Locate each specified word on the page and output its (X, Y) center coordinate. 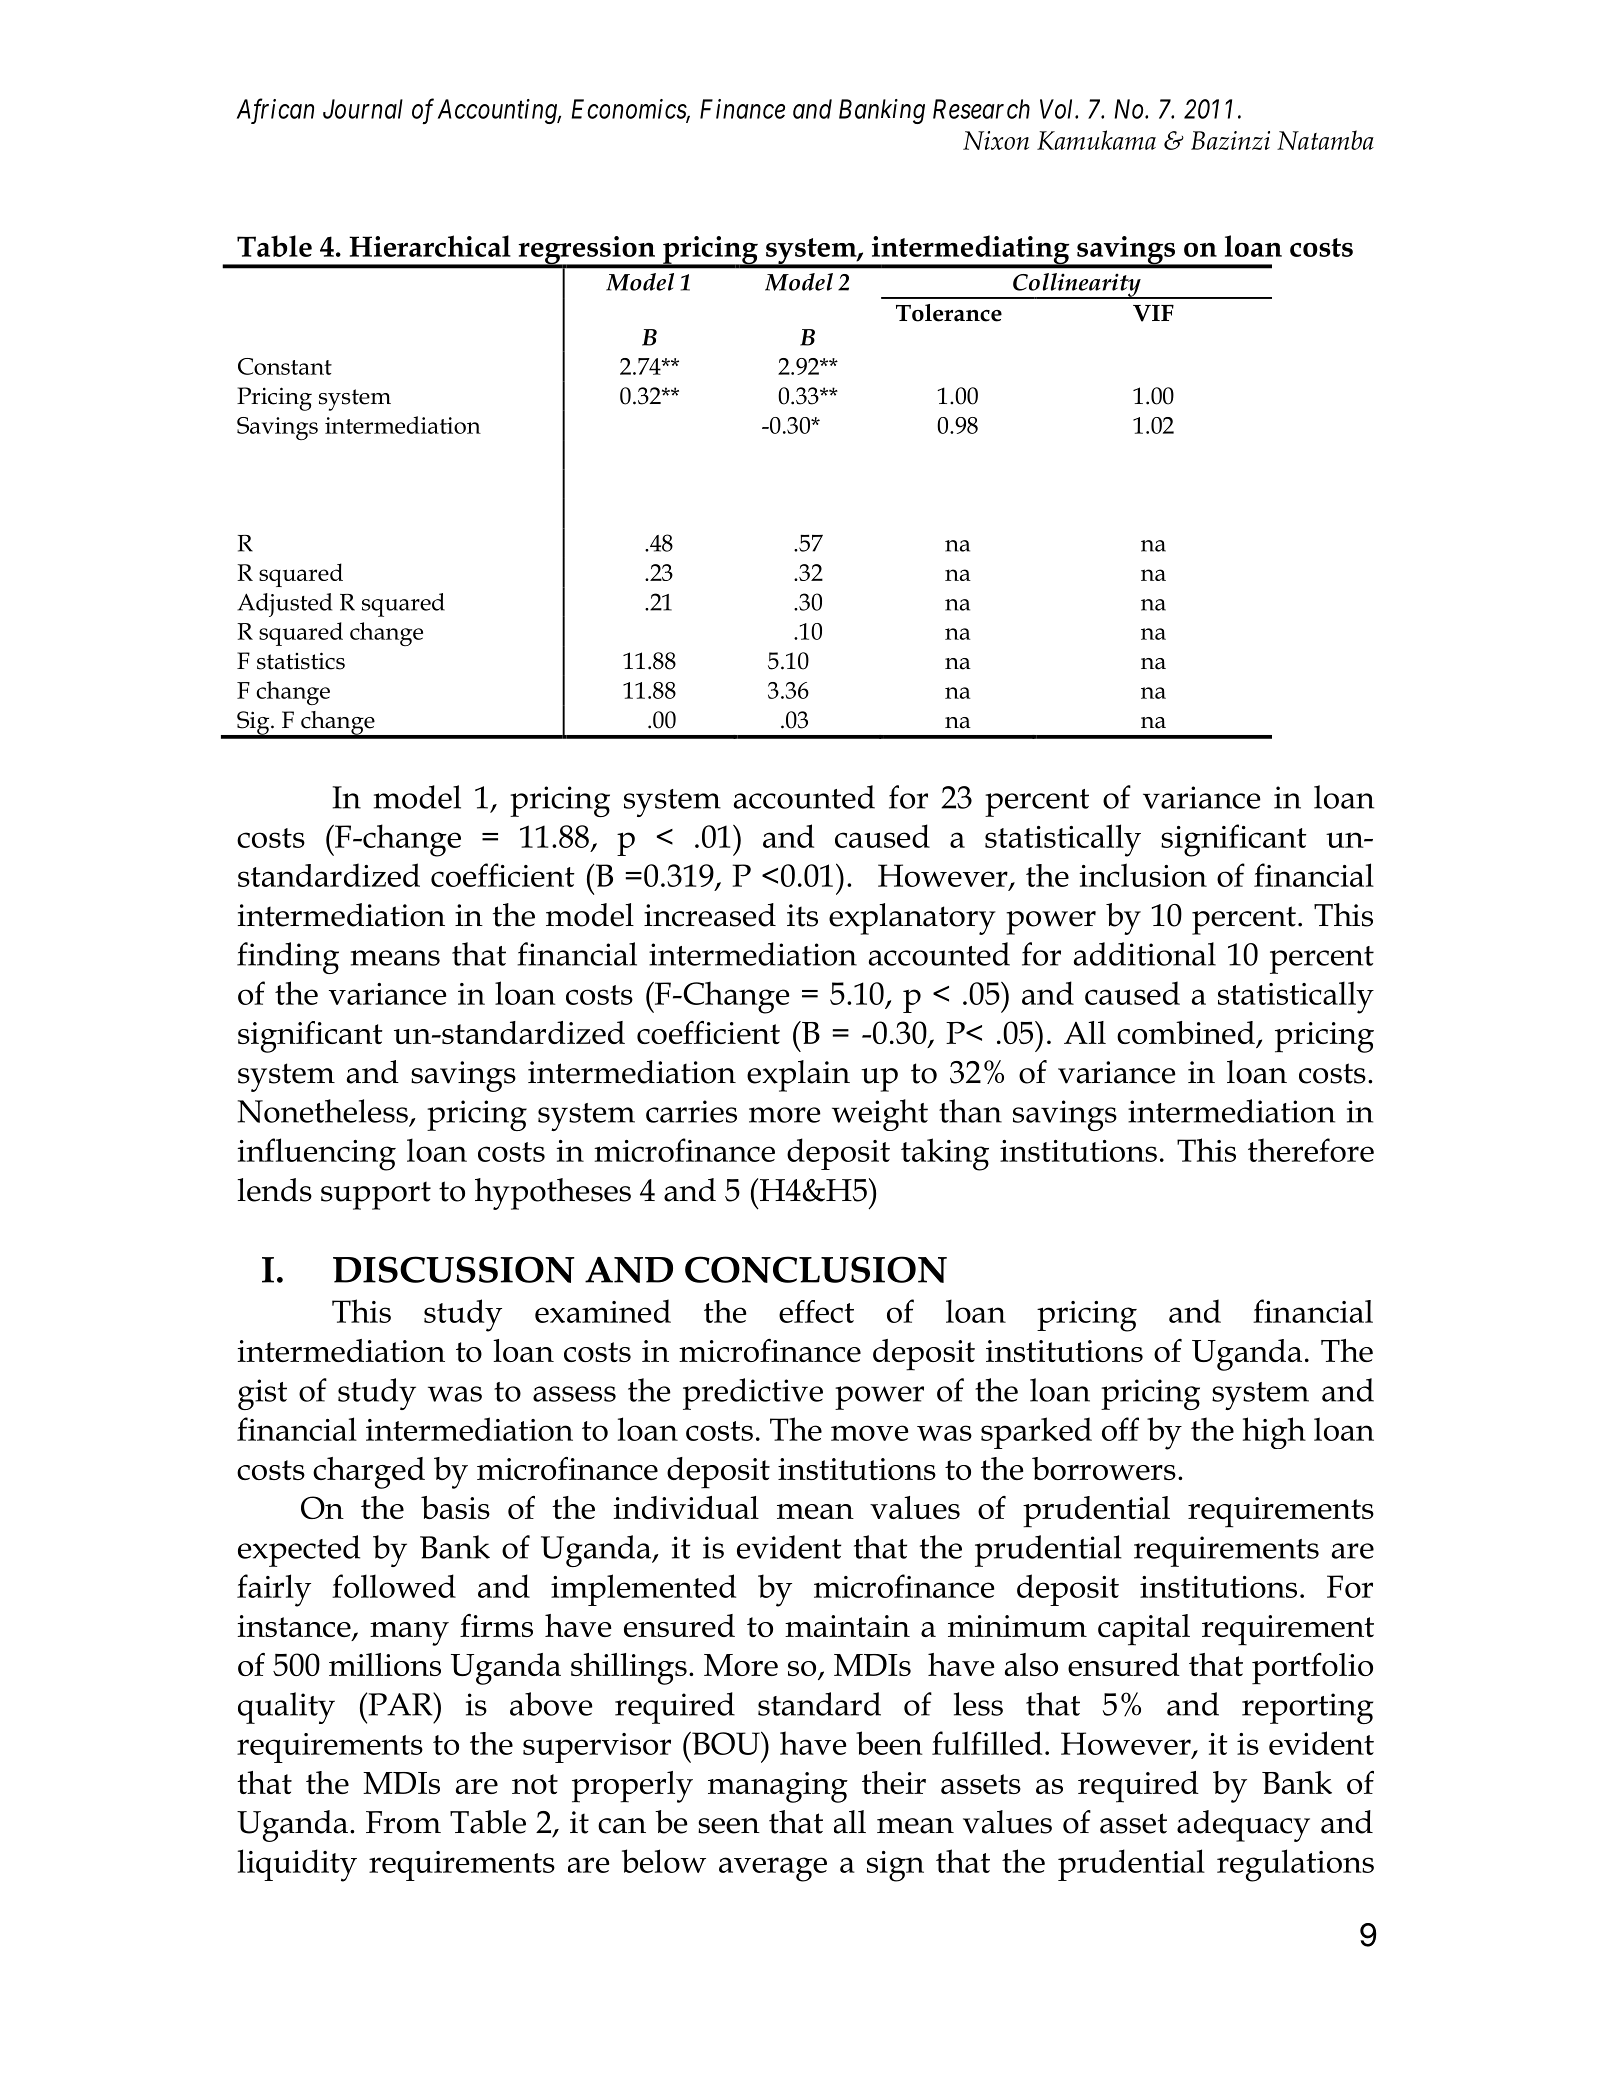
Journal (363, 109)
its (802, 915)
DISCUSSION (454, 1269)
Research (981, 109)
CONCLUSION (816, 1269)
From (403, 1822)
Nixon (996, 140)
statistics (301, 661)
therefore (1311, 1150)
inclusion (1143, 875)
